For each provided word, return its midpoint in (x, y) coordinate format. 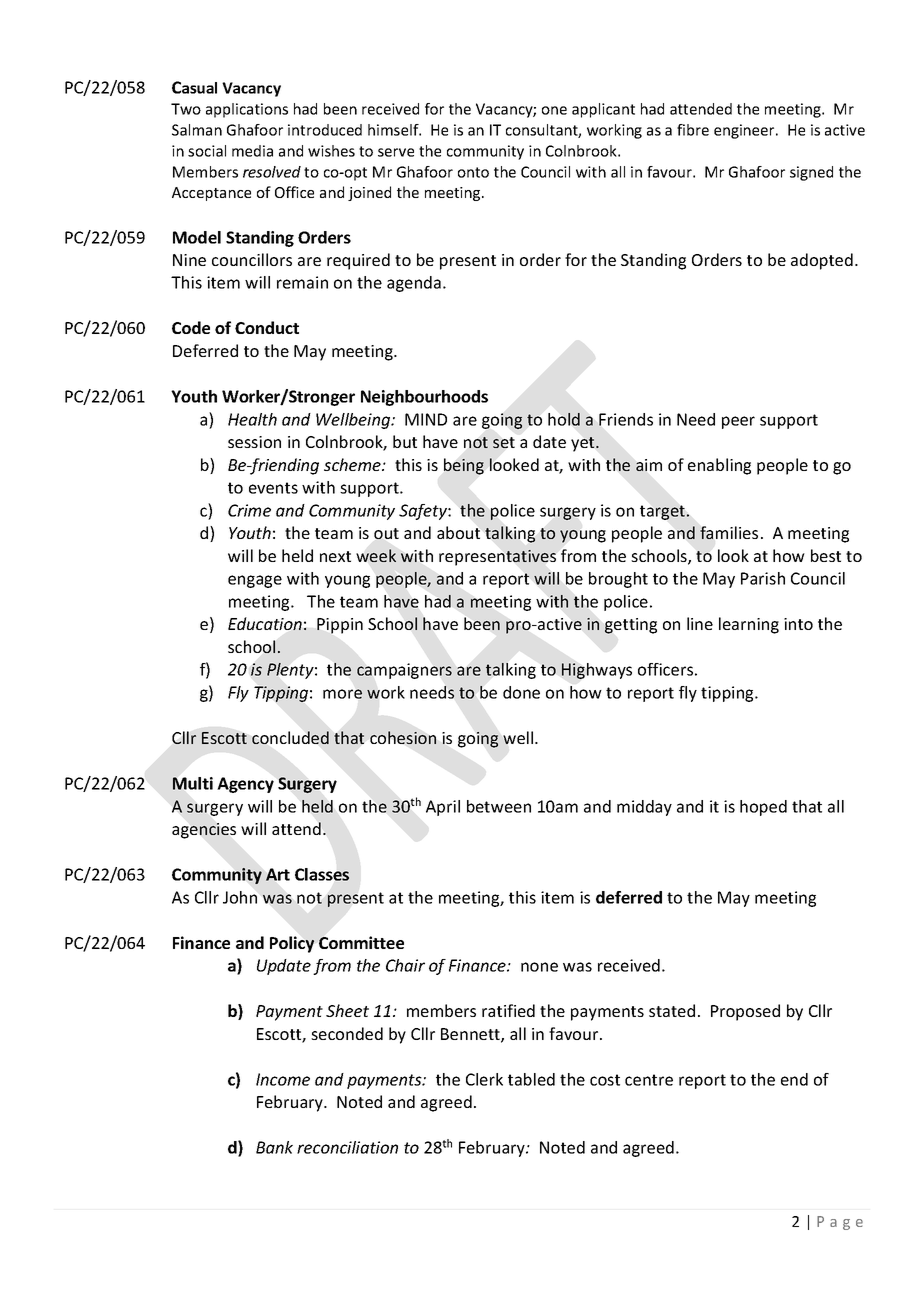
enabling (719, 466)
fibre (693, 130)
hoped (763, 808)
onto (473, 172)
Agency (245, 785)
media (252, 151)
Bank (274, 1147)
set (504, 442)
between (499, 806)
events (273, 488)
